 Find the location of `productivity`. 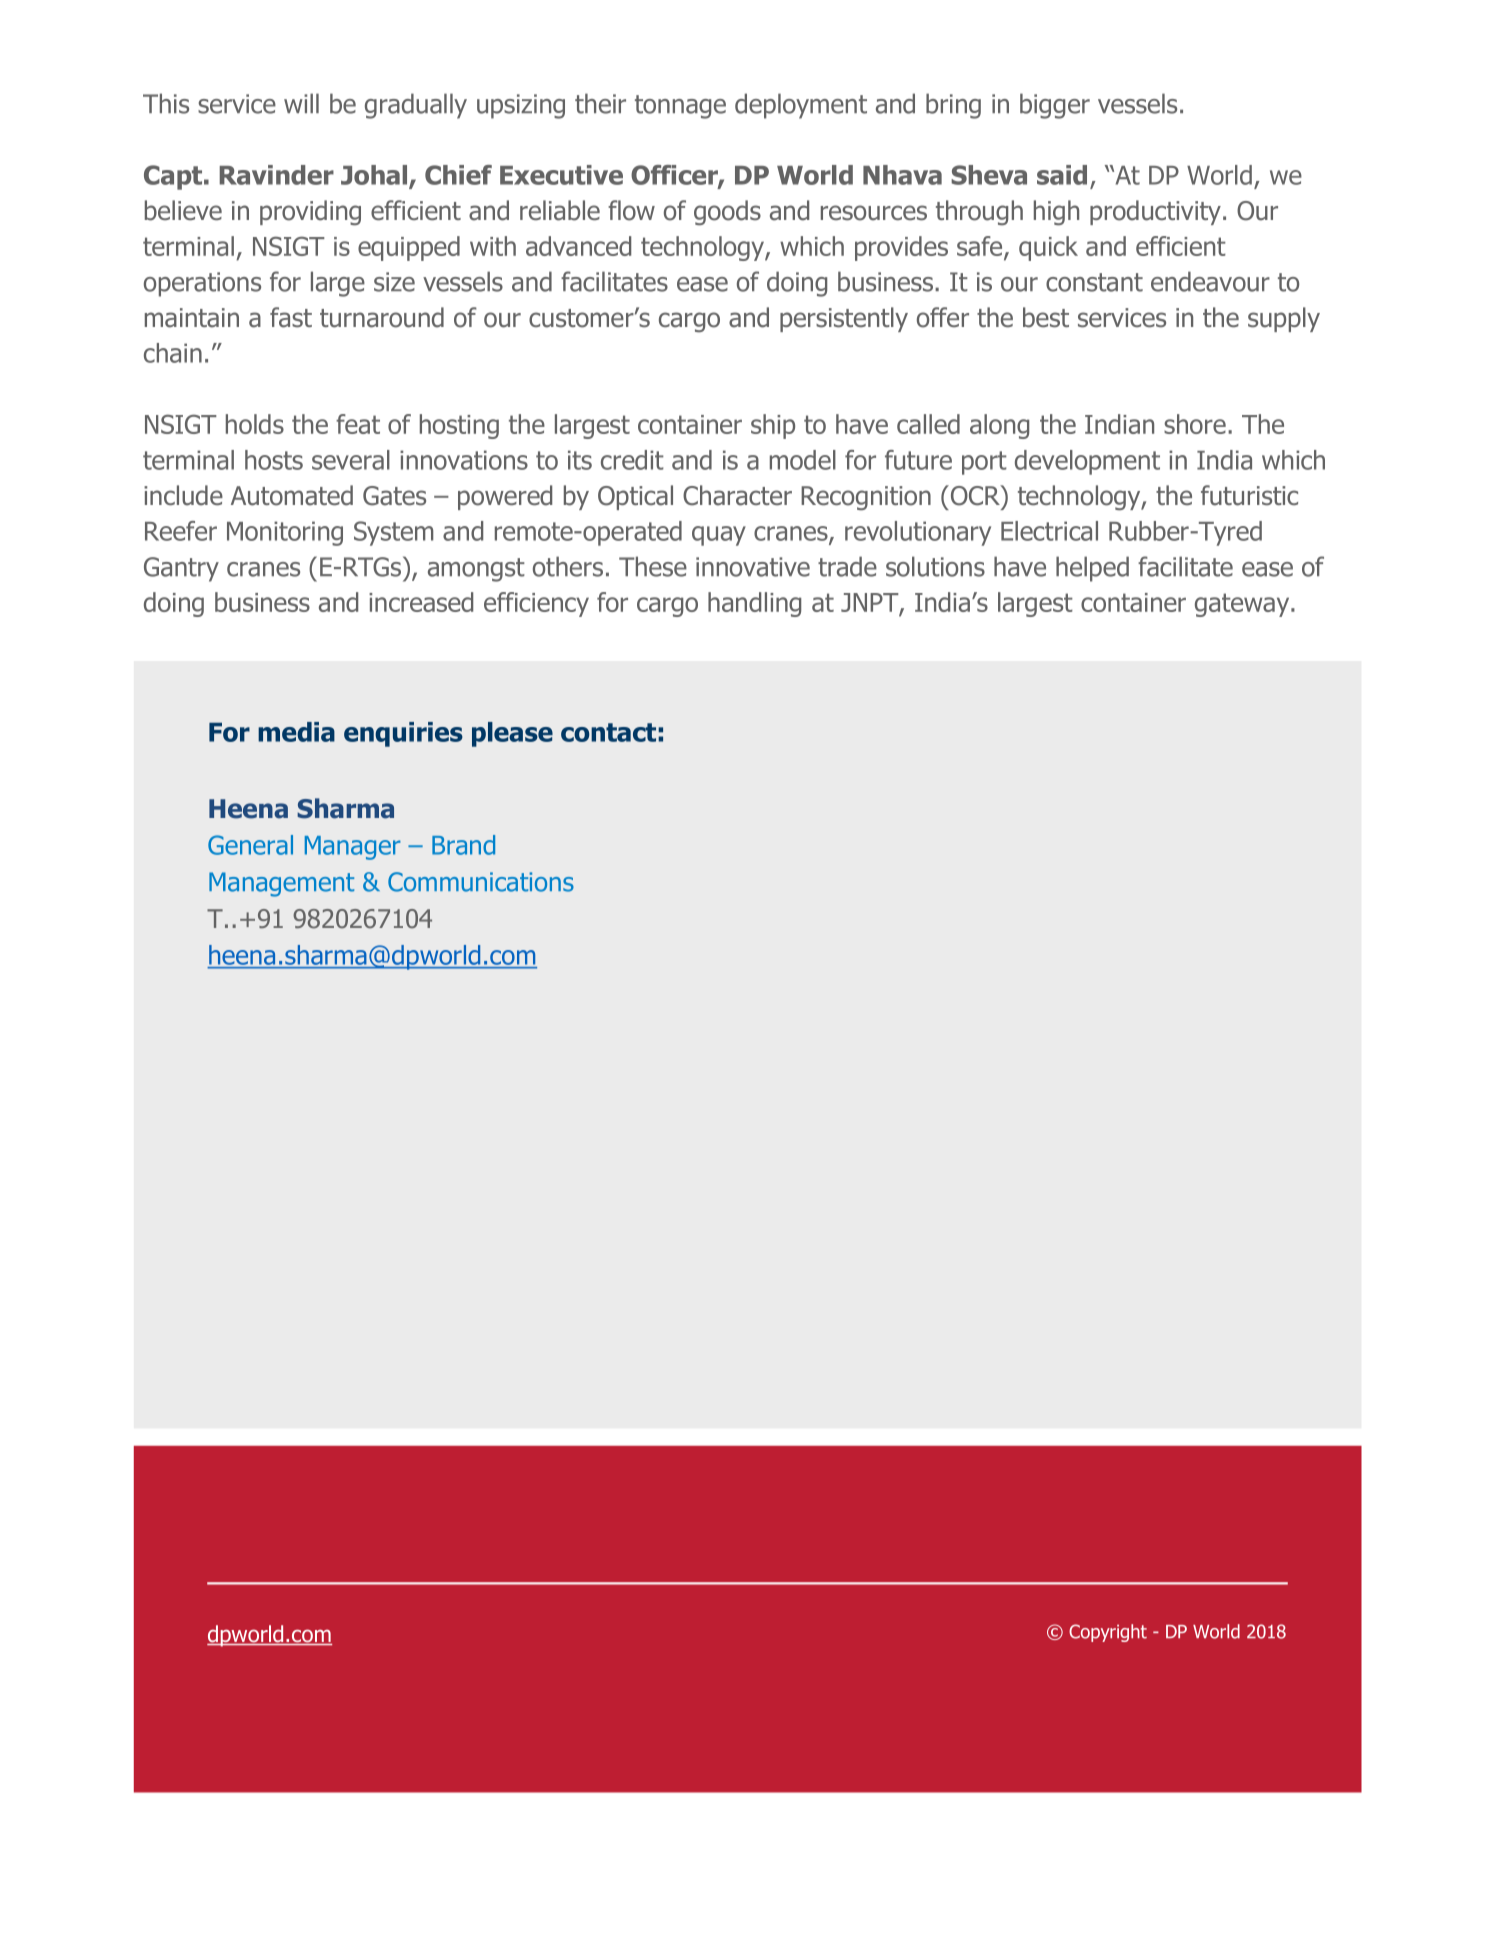

productivity is located at coordinates (1155, 212).
